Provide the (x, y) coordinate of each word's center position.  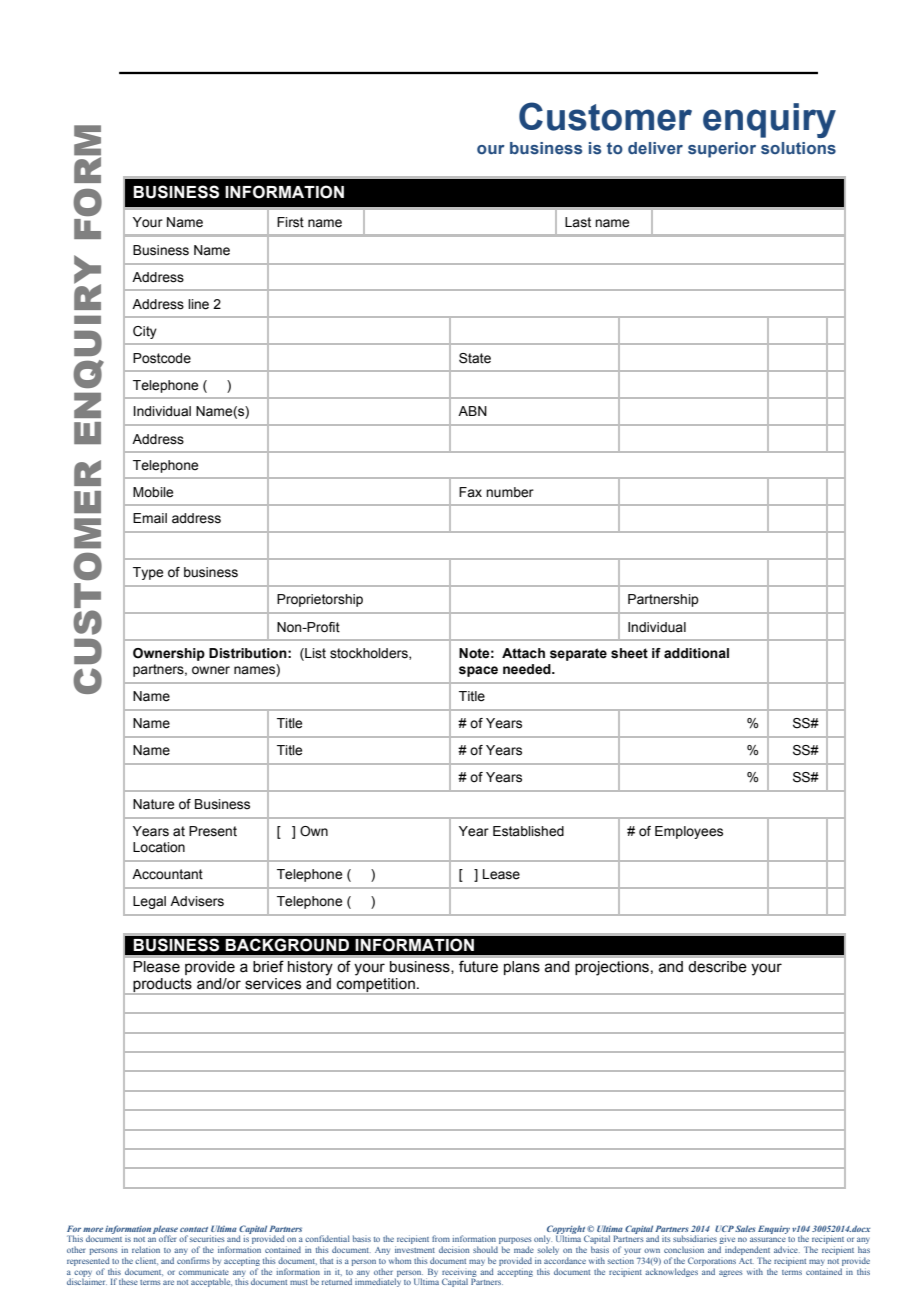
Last (578, 222)
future (478, 966)
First (290, 222)
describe (717, 966)
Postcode (162, 358)
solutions (798, 148)
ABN (472, 411)
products (162, 986)
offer (167, 1238)
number (510, 492)
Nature (153, 804)
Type (148, 573)
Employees (689, 832)
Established (528, 831)
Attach (523, 653)
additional (696, 653)
